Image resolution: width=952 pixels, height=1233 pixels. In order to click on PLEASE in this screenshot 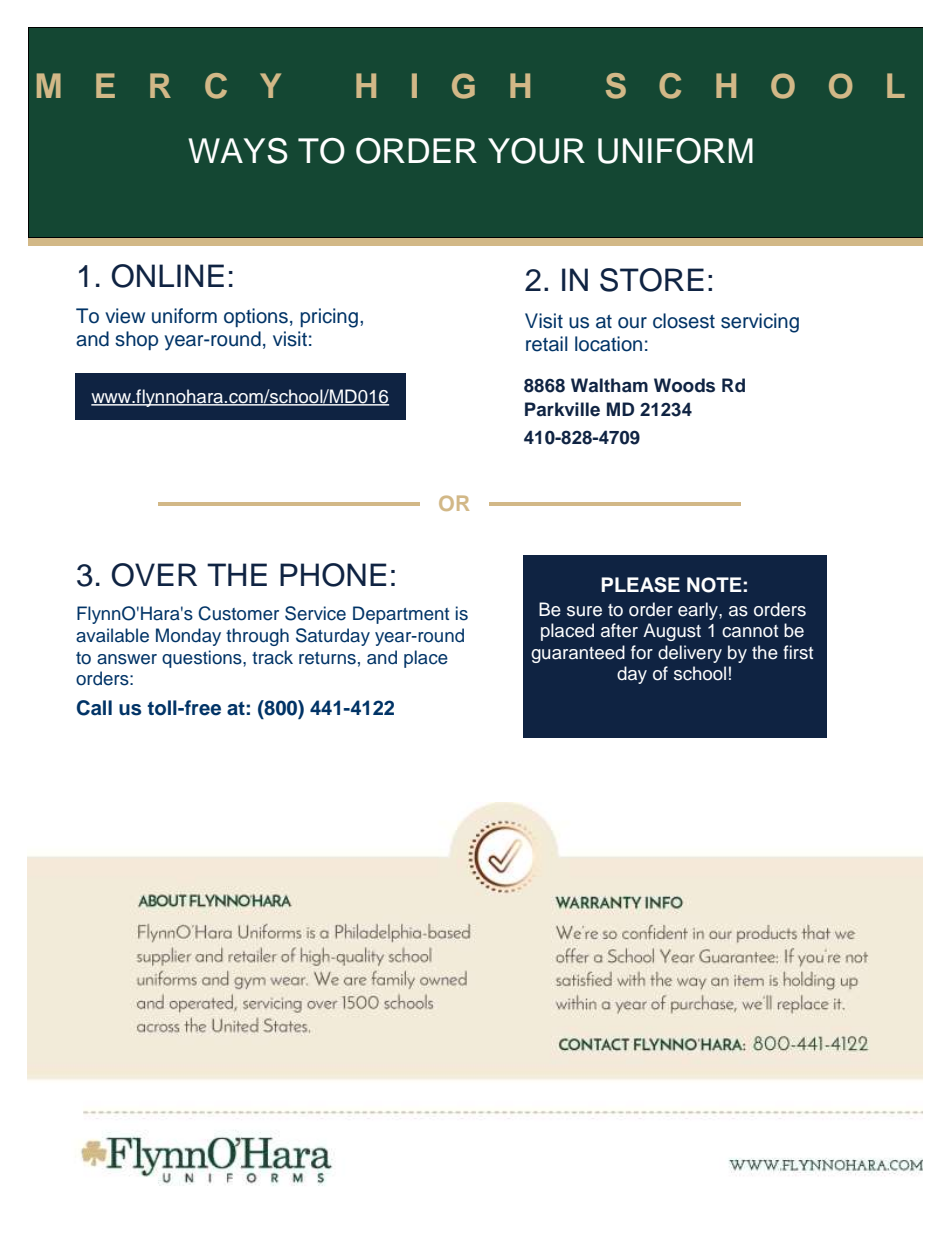, I will do `click(640, 585)`.
